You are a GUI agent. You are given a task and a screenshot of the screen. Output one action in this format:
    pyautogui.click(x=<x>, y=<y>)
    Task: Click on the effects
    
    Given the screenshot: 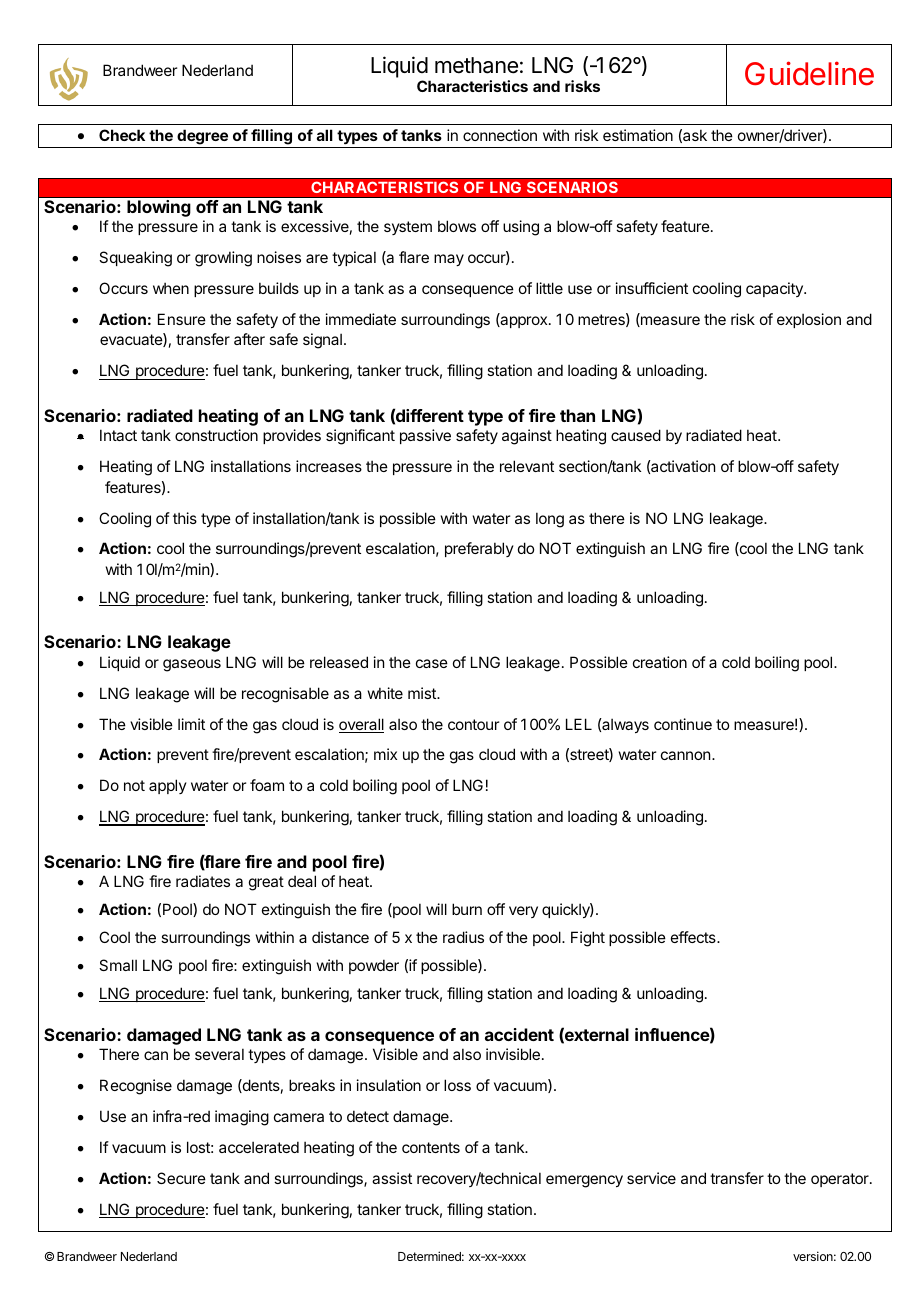 What is the action you would take?
    pyautogui.click(x=694, y=937)
